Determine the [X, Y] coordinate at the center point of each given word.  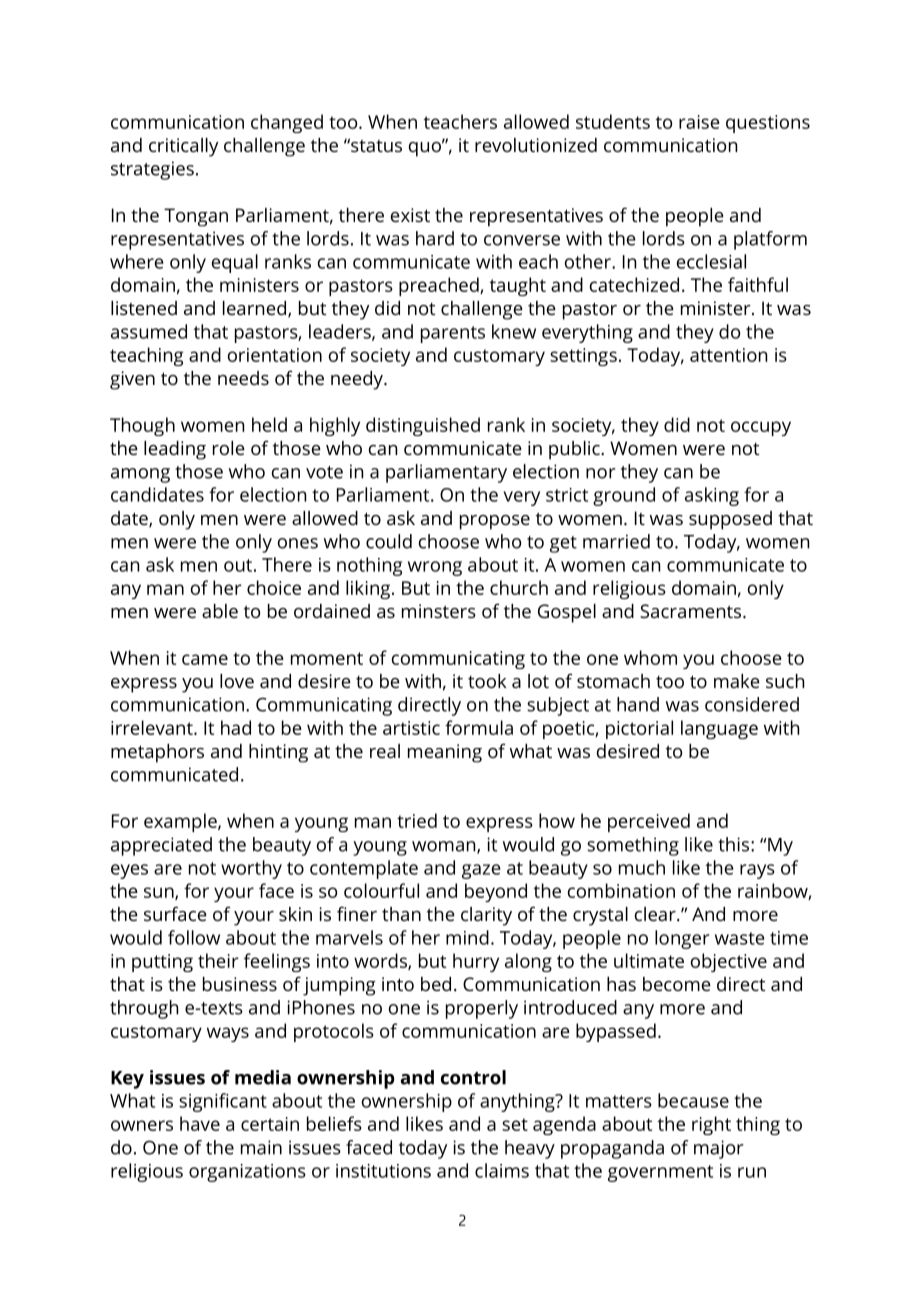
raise [699, 122]
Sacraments [692, 611]
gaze [481, 871]
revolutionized [536, 145]
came [205, 659]
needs [243, 378]
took [487, 681]
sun [160, 893]
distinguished [423, 426]
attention [728, 355]
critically [183, 147]
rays [757, 871]
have [200, 1123]
